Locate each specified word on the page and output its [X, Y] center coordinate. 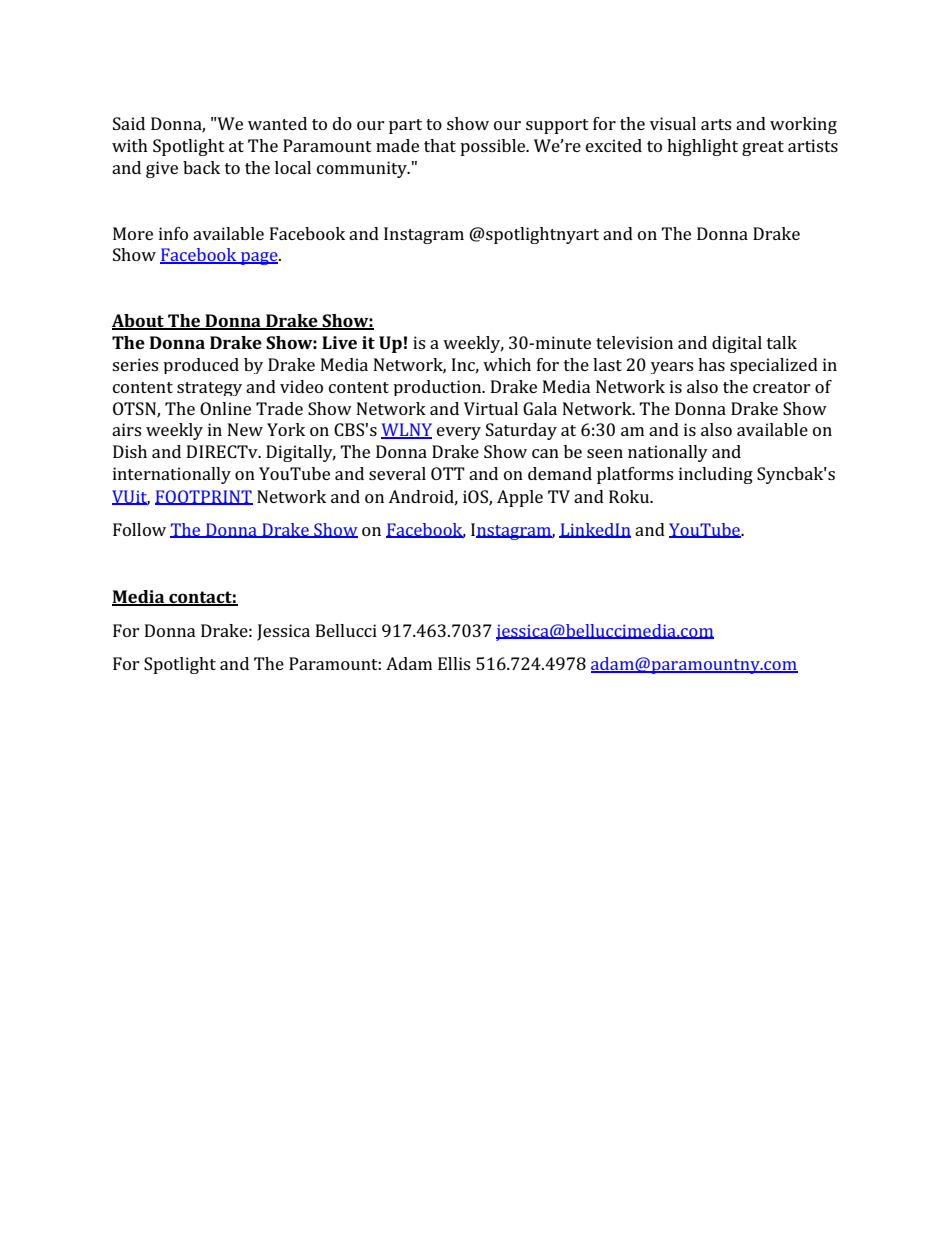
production [438, 388]
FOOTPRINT [204, 497]
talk [782, 342]
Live [339, 342]
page [259, 258]
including [716, 475]
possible [494, 147]
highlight [702, 147]
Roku [630, 496]
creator [782, 387]
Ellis [454, 663]
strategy [209, 389]
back [201, 167]
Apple [520, 498]
